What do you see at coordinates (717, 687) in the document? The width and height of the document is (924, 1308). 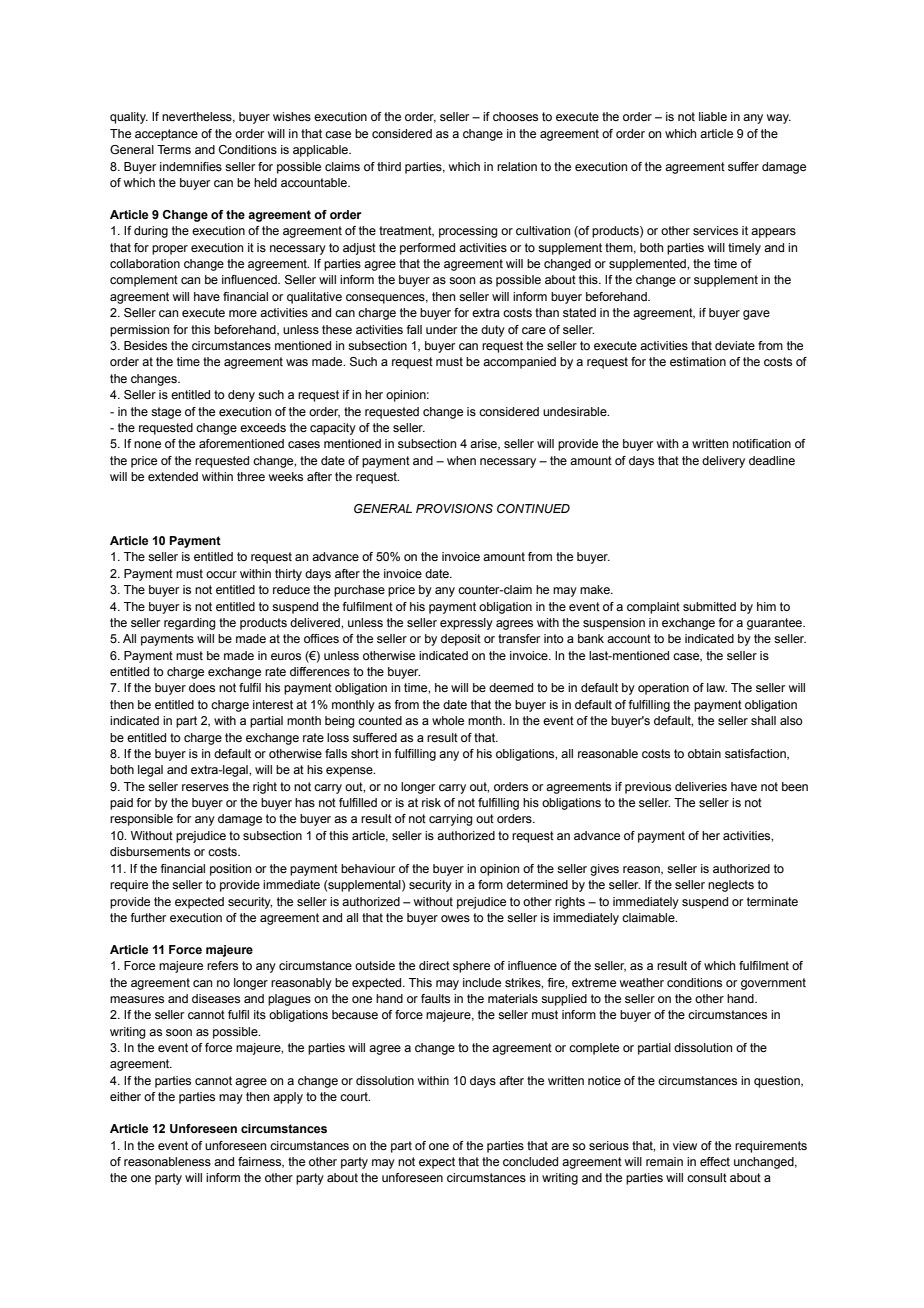 I see `law` at bounding box center [717, 687].
